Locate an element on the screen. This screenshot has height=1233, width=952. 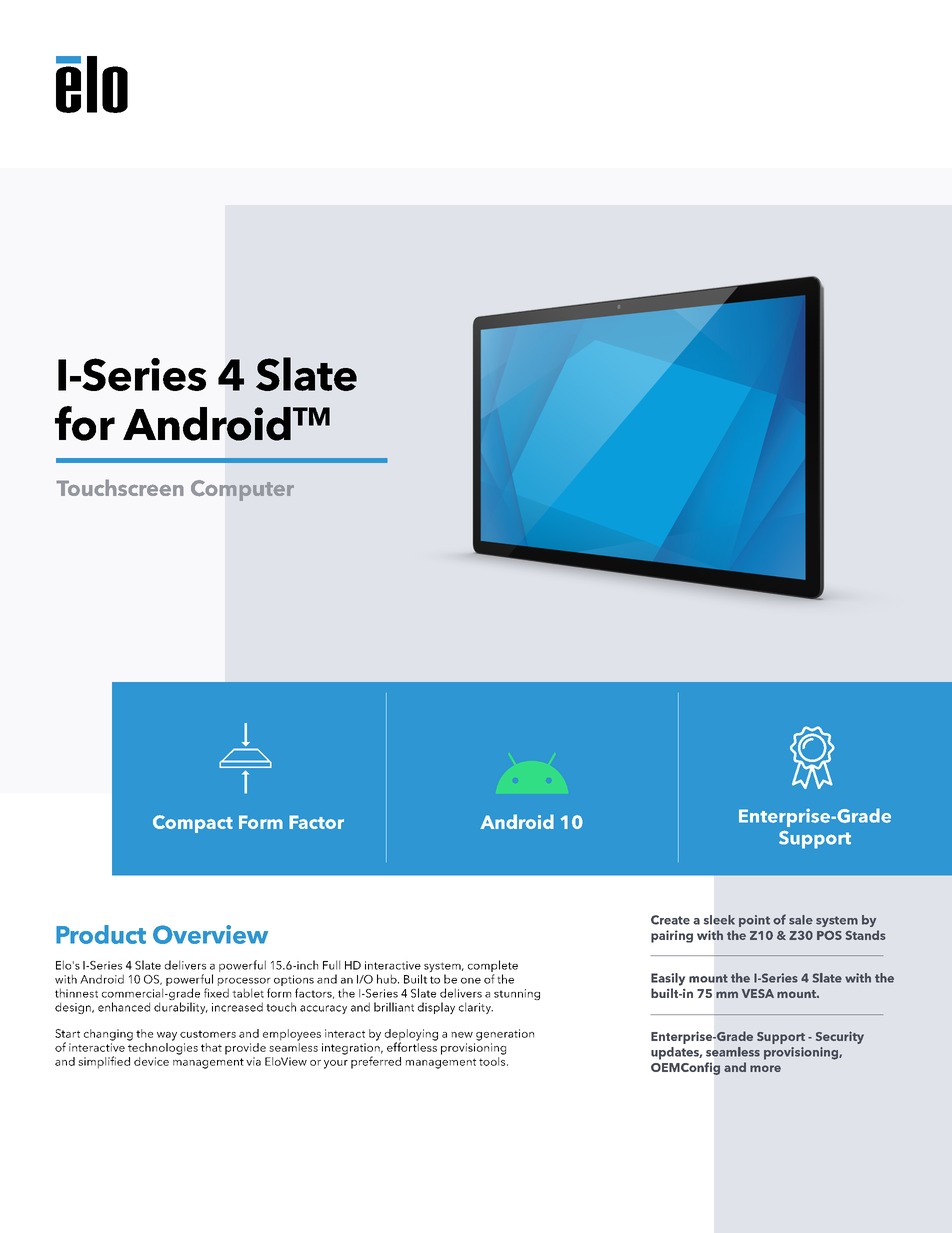
complete is located at coordinates (493, 967).
